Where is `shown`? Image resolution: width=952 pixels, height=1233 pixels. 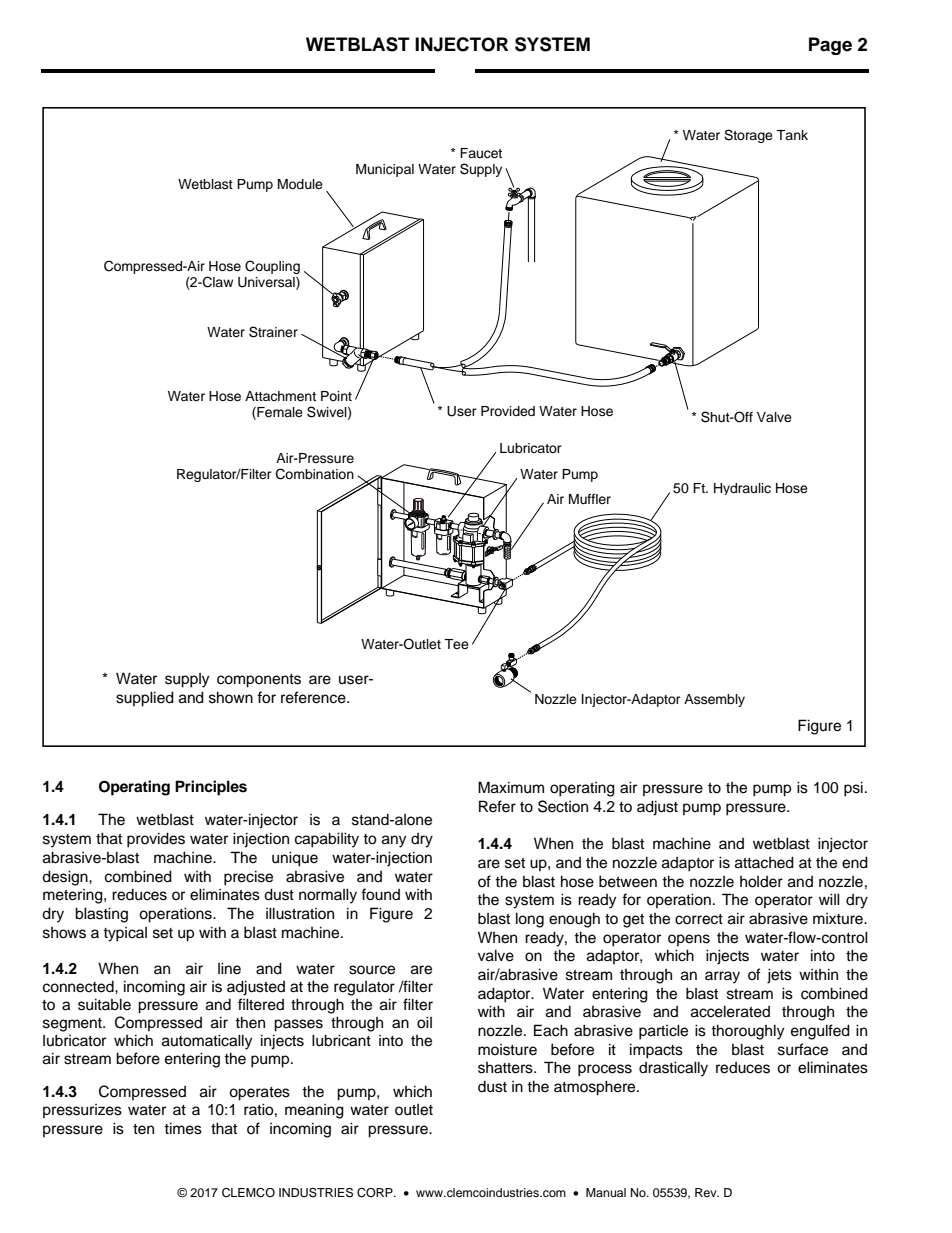 shown is located at coordinates (231, 697).
